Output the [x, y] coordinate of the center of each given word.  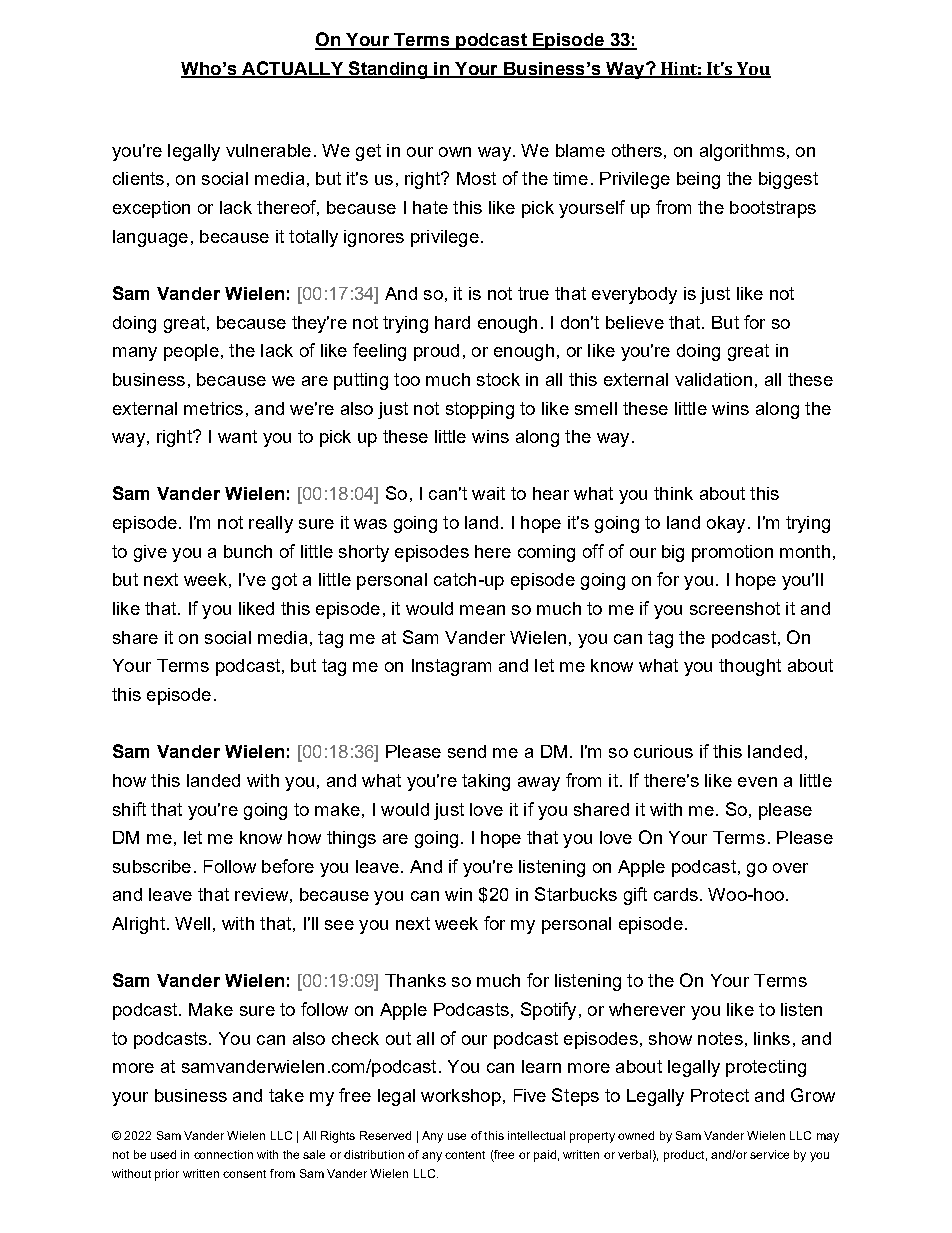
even [757, 782]
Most [476, 178]
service [769, 1154]
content [465, 1155]
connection [223, 1154]
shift [129, 809]
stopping [480, 410]
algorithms [742, 152]
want [237, 436]
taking [486, 782]
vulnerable [268, 150]
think [673, 493]
